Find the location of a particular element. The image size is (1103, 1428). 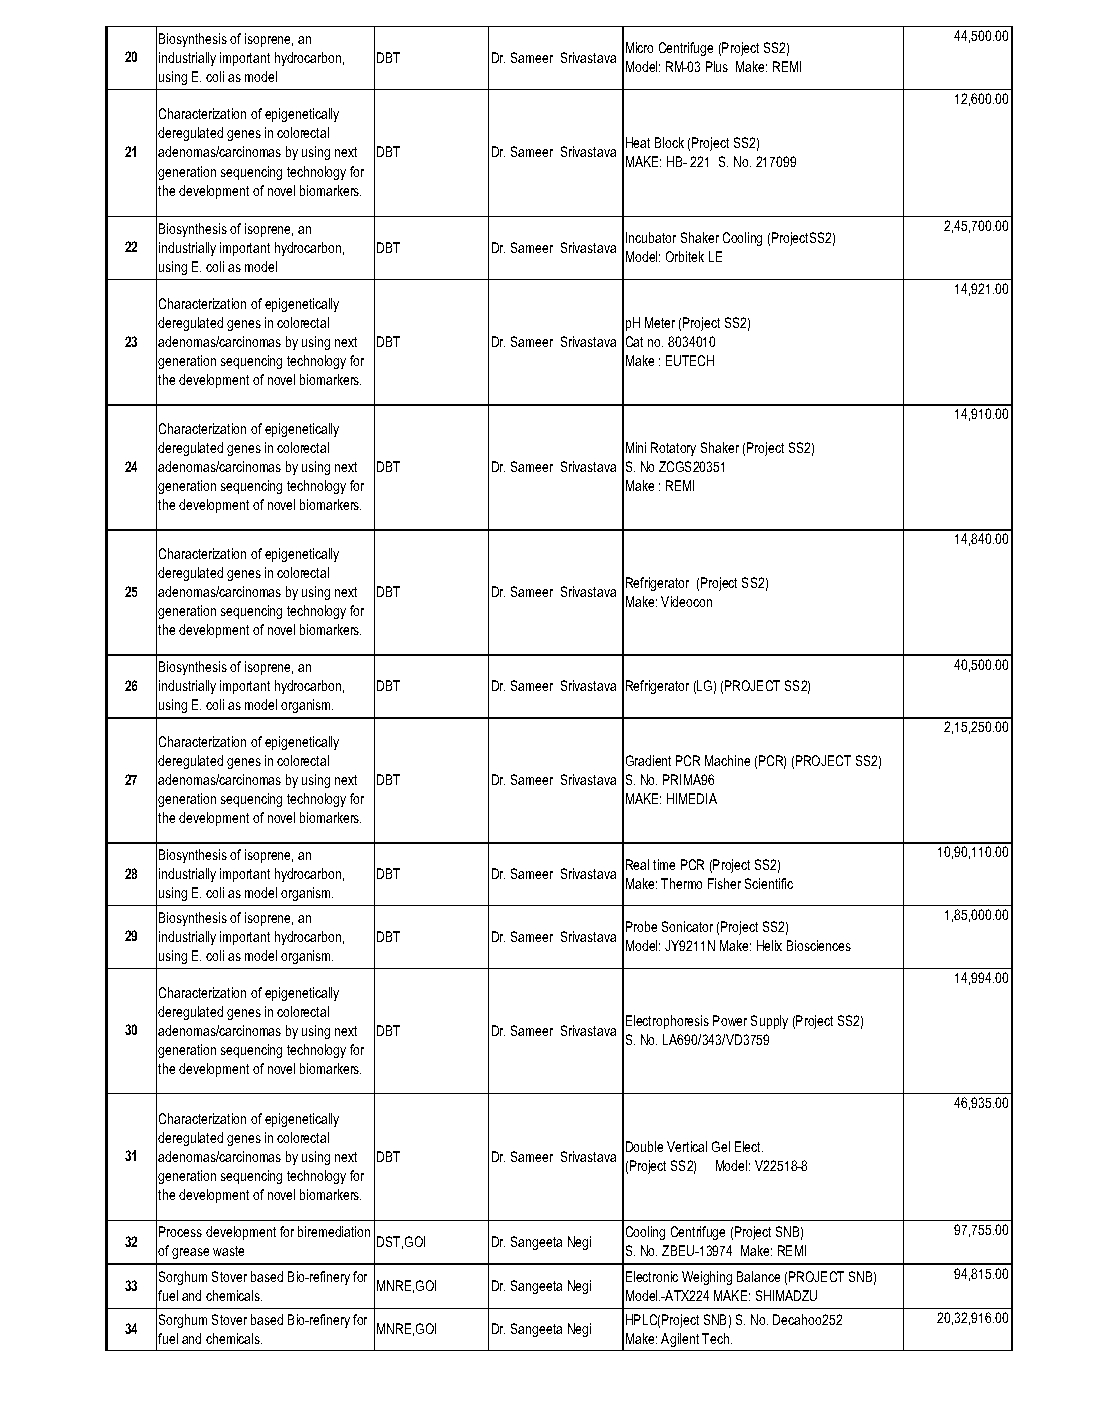

Micro is located at coordinates (639, 47).
